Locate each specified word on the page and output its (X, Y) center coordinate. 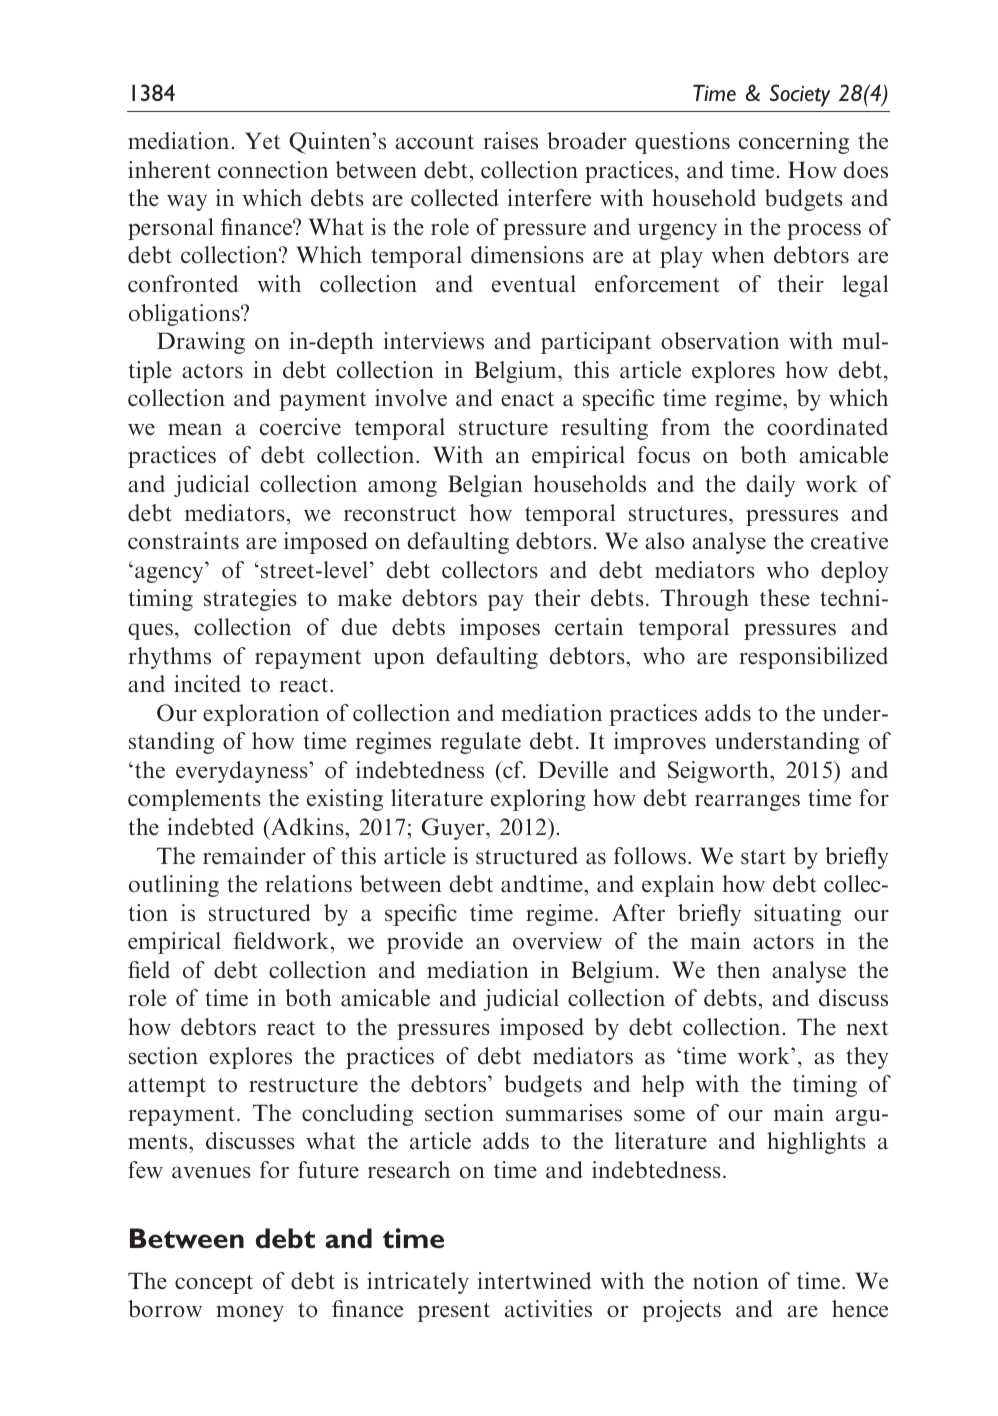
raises (510, 141)
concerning (794, 143)
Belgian (485, 486)
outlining (174, 886)
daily (770, 486)
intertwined (534, 1281)
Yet (263, 140)
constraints (183, 541)
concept (214, 1284)
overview (557, 941)
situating (797, 915)
